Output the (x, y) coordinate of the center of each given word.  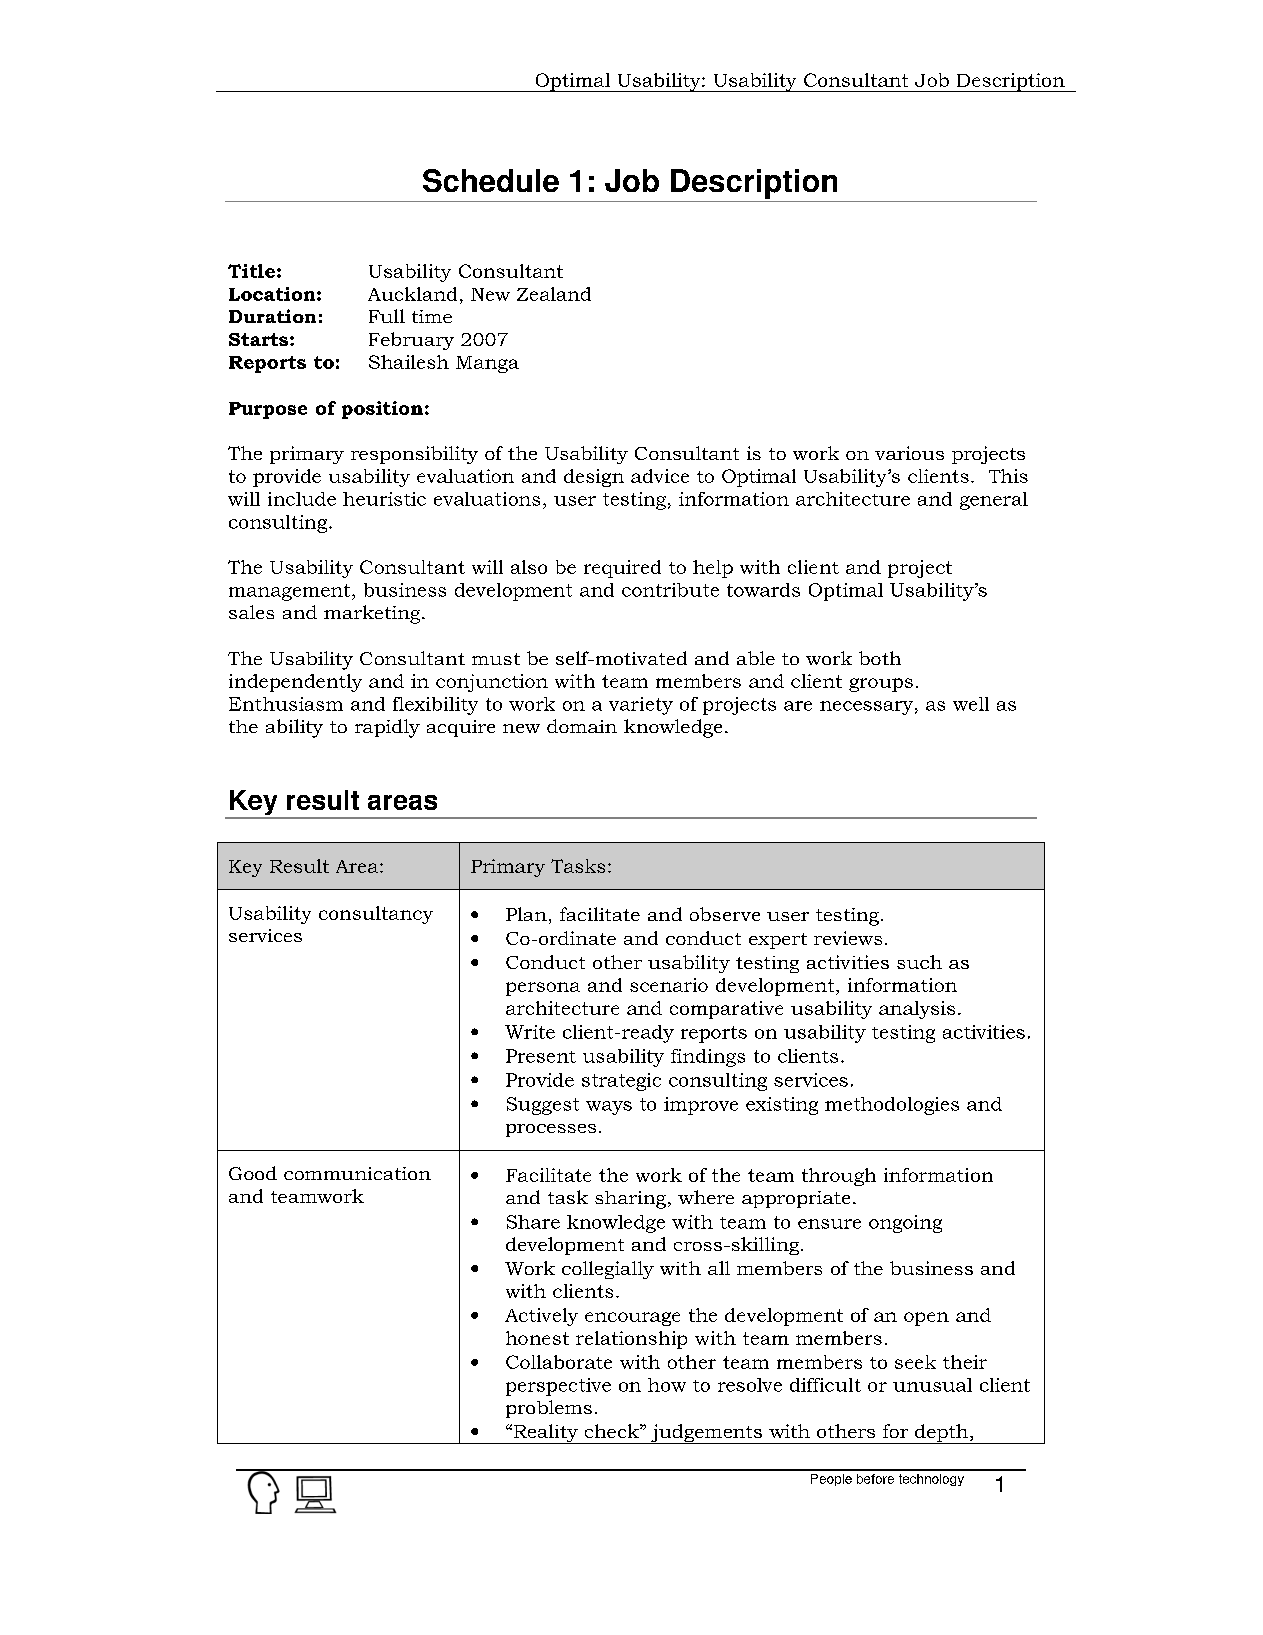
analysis (917, 1010)
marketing (373, 614)
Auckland (412, 294)
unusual (932, 1385)
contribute (670, 590)
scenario (669, 985)
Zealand (554, 294)
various (909, 453)
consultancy (376, 915)
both (880, 658)
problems (549, 1409)
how (667, 1385)
